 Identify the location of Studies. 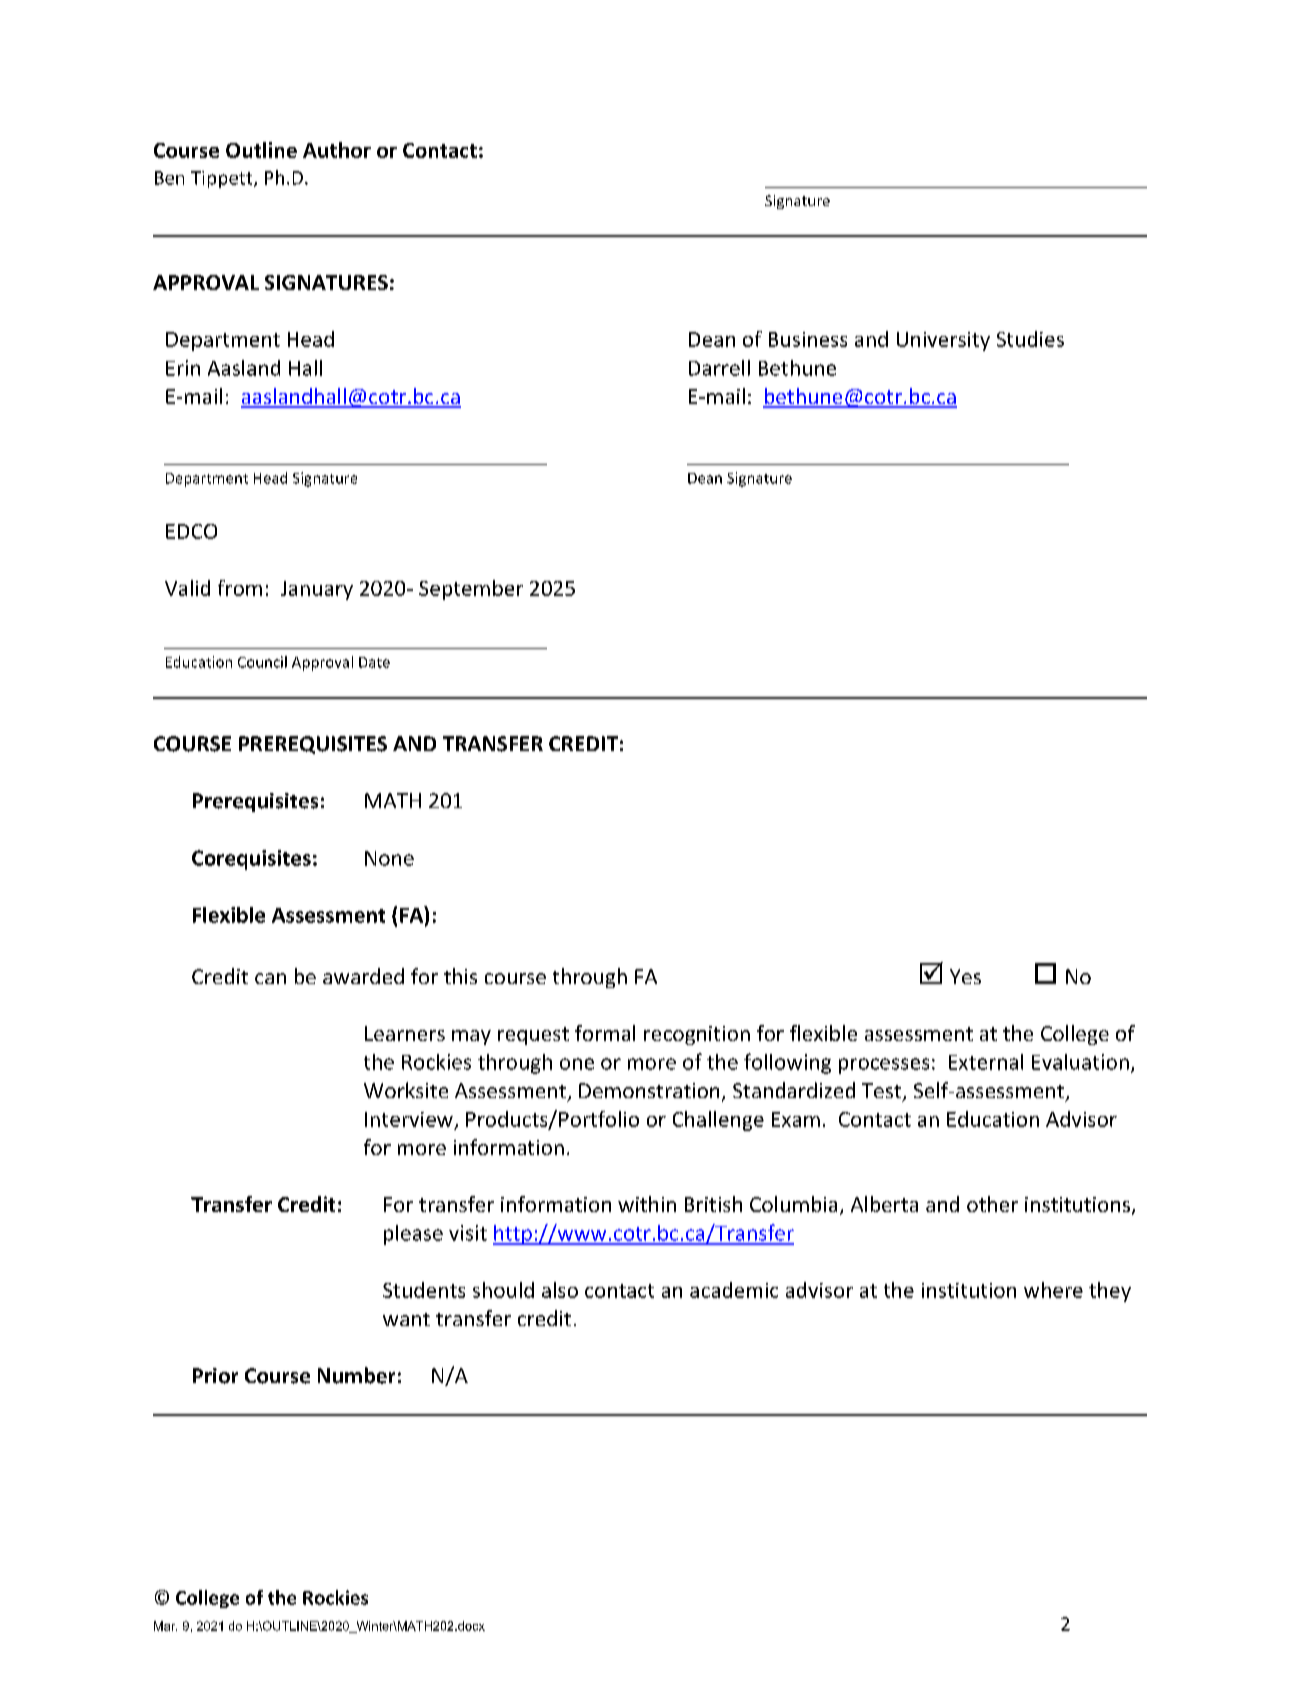
(1030, 339).
